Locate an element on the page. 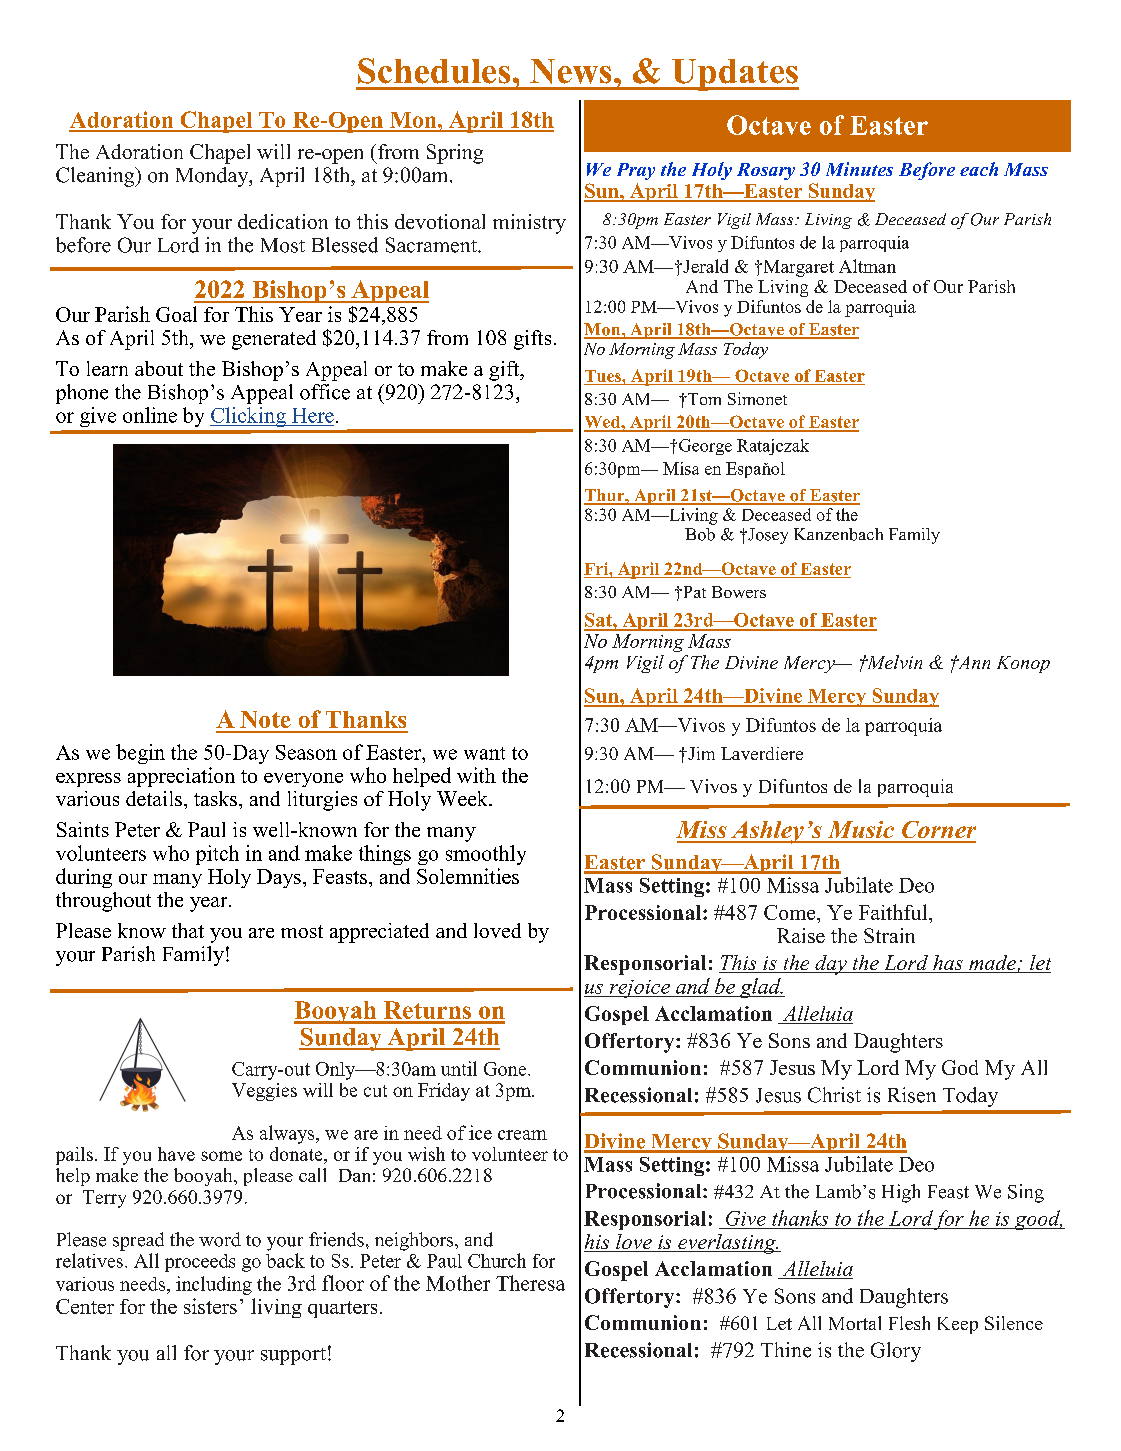 The image size is (1121, 1451). rejoice is located at coordinates (640, 989).
